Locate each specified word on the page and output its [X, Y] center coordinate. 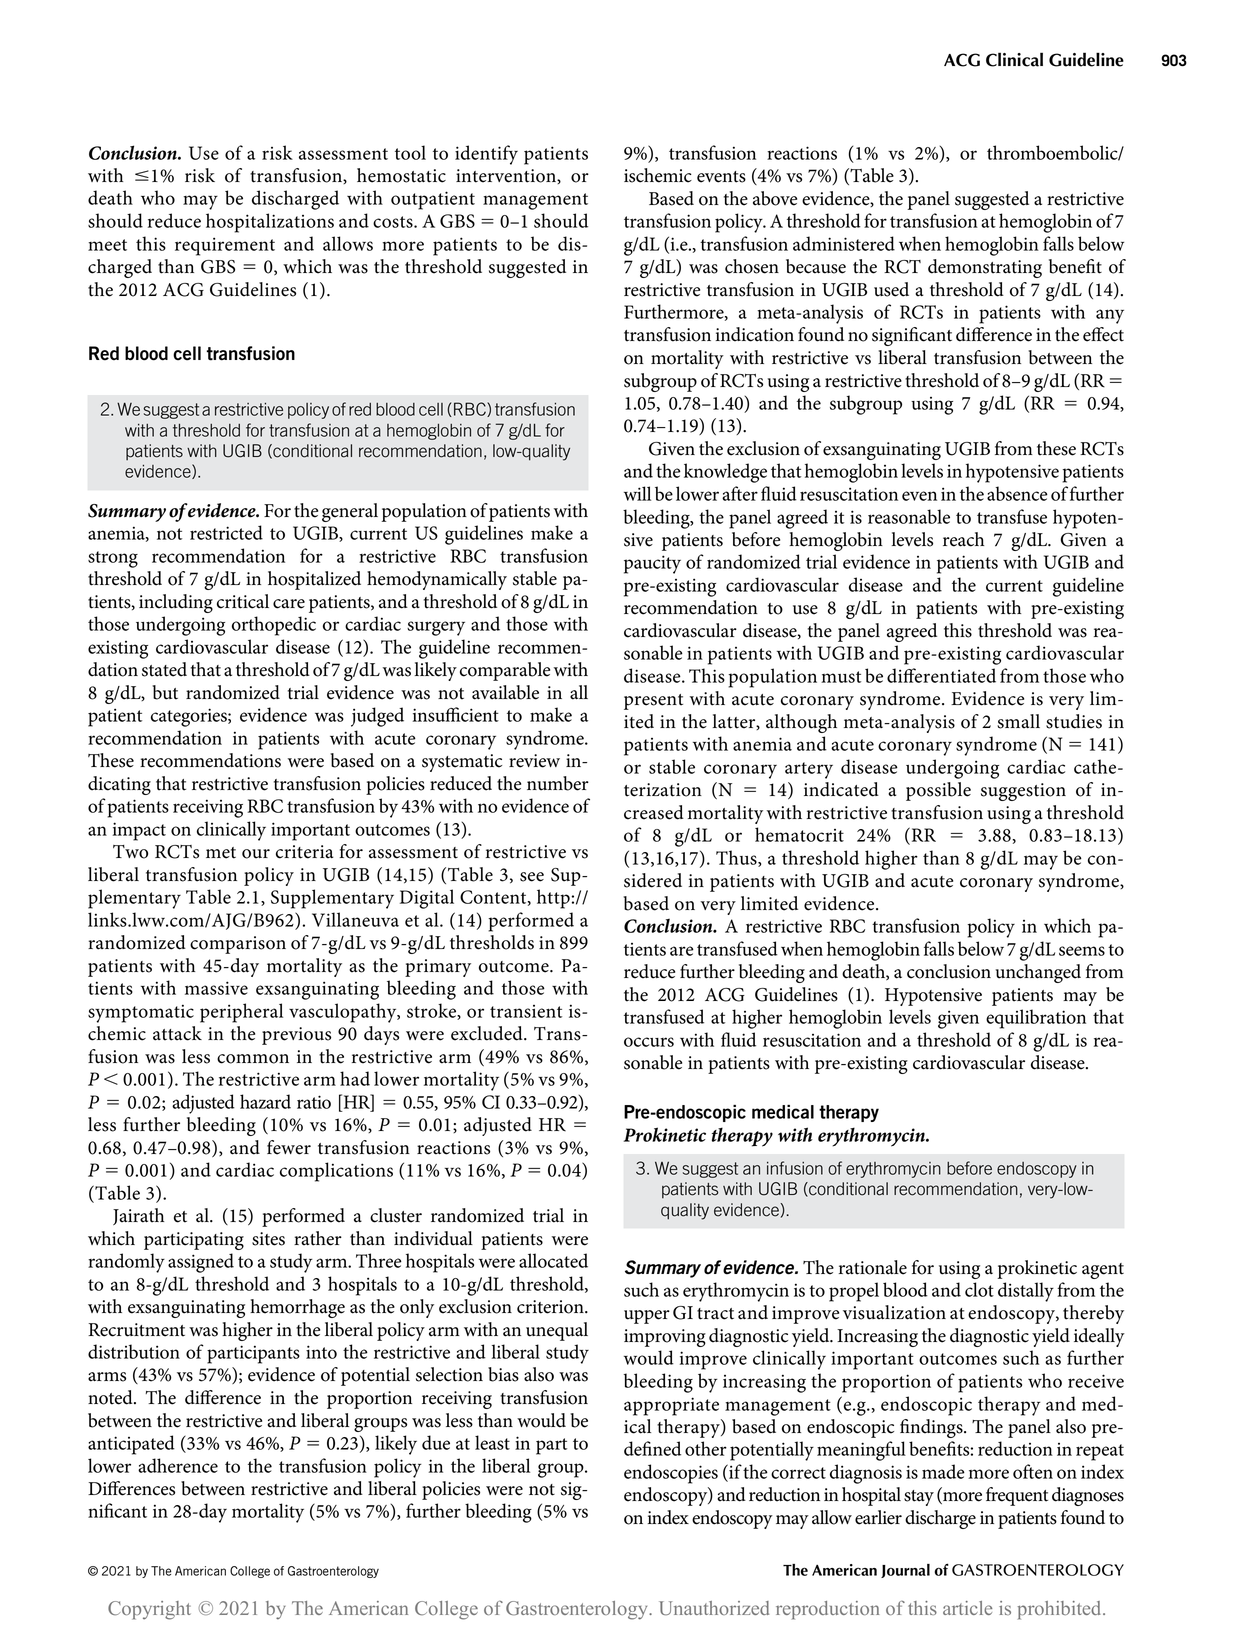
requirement [225, 246]
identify [486, 155]
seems [1082, 951]
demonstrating [985, 268]
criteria [305, 852]
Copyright [149, 1610]
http [553, 899]
